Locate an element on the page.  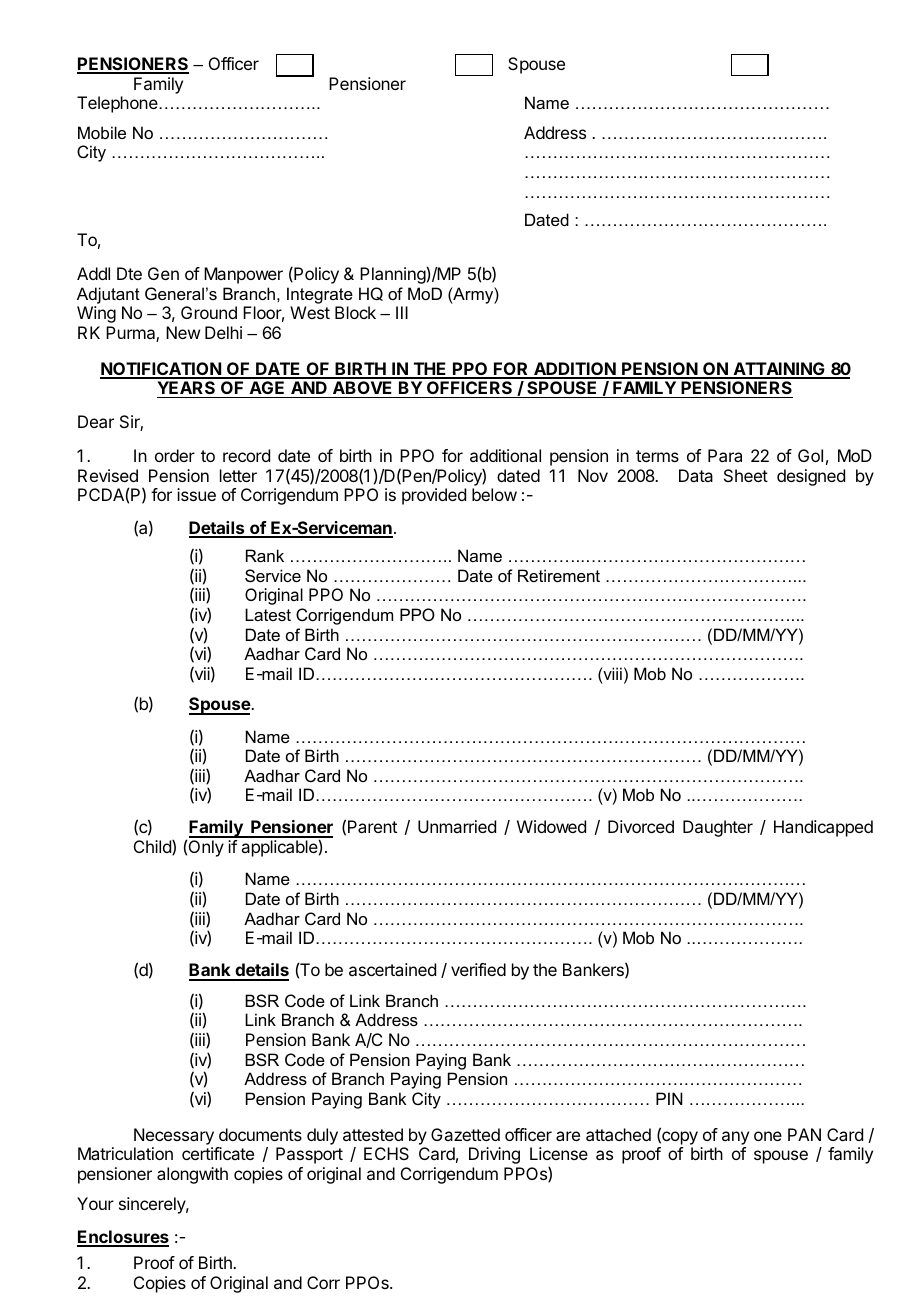
certificate is located at coordinates (218, 1153).
